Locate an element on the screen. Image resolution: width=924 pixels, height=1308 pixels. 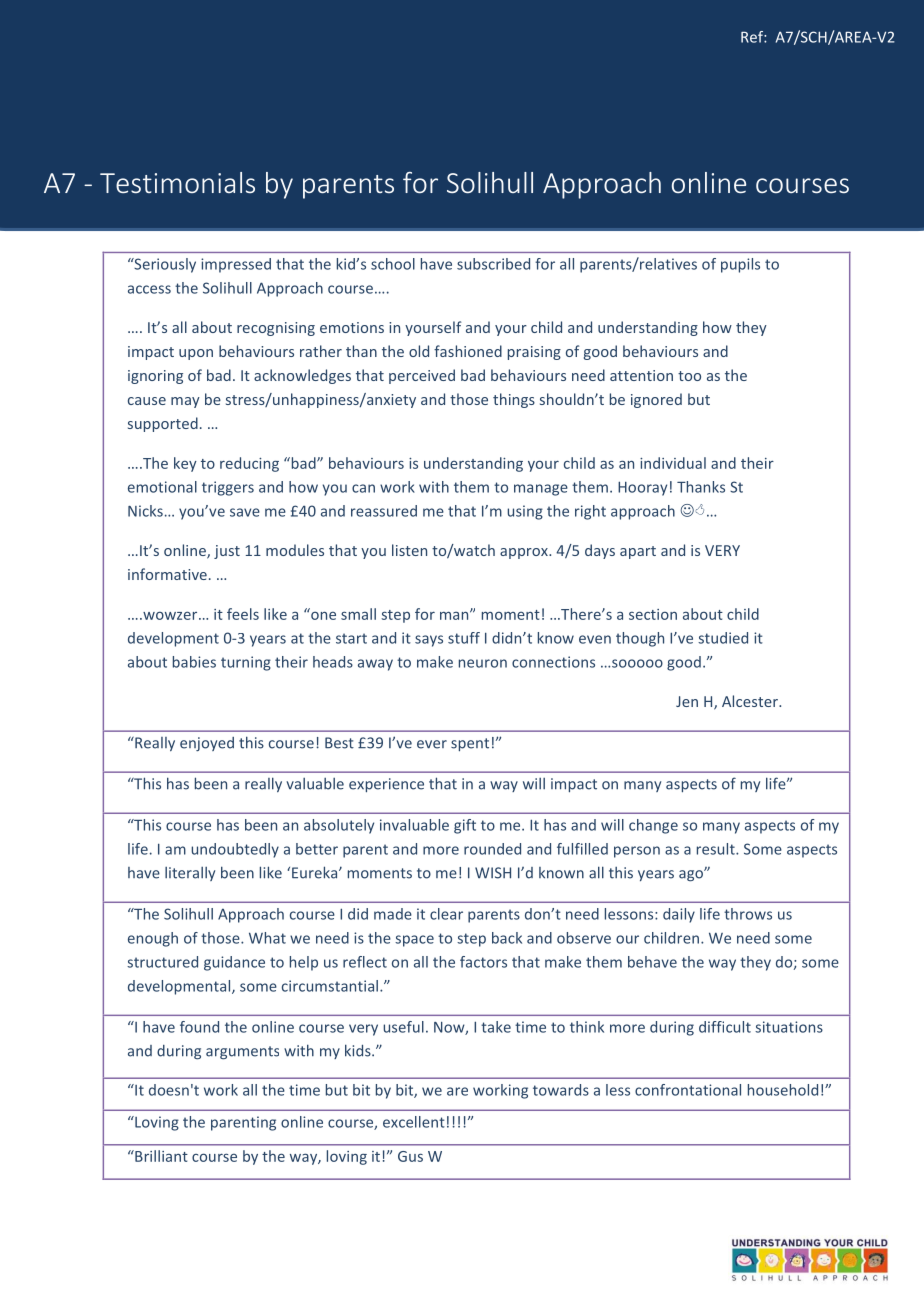
confrontational is located at coordinates (688, 1090).
